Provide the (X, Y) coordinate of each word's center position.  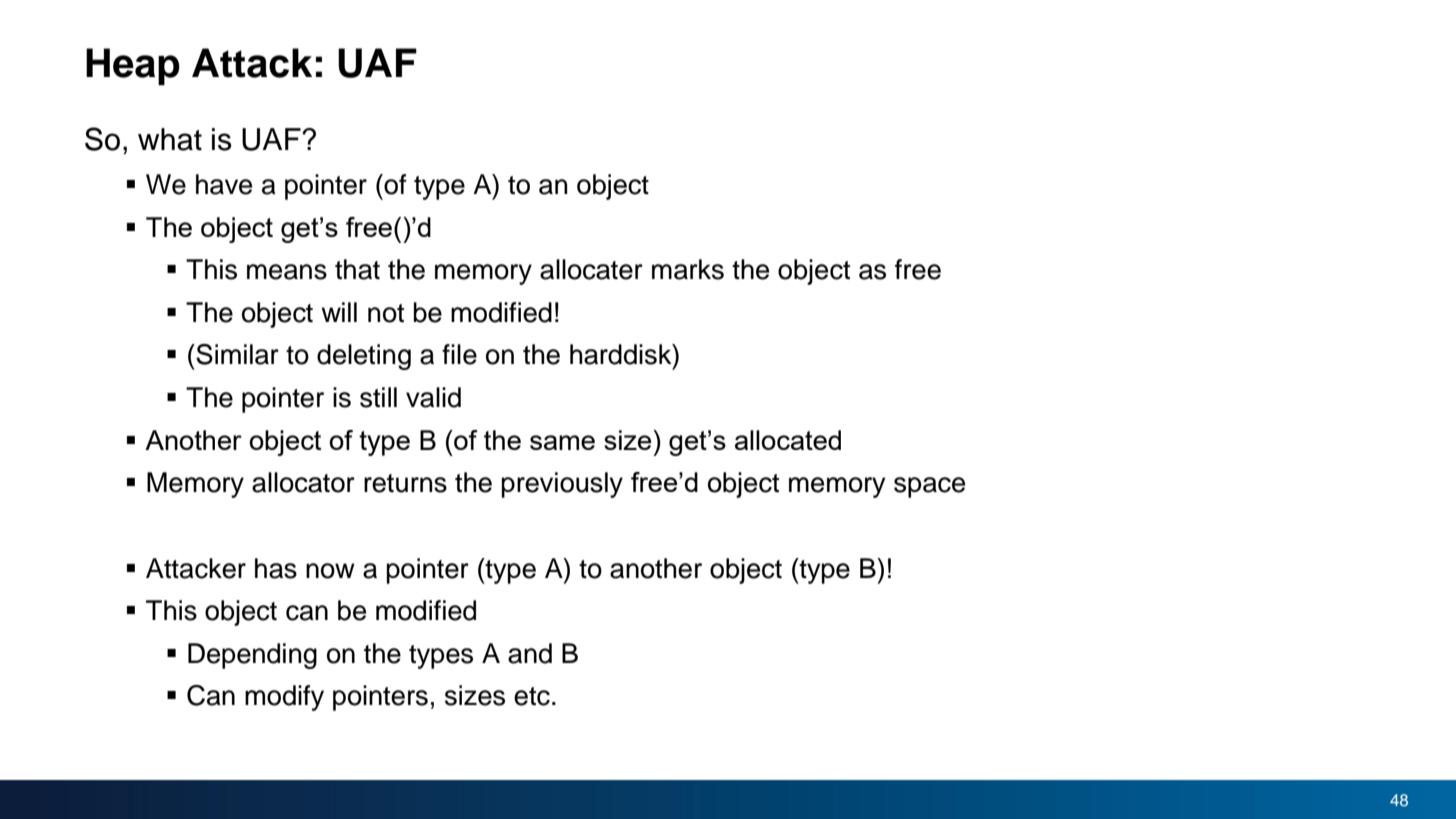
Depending (252, 656)
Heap (133, 67)
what (170, 139)
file (459, 354)
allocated (788, 440)
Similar (236, 354)
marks (688, 269)
